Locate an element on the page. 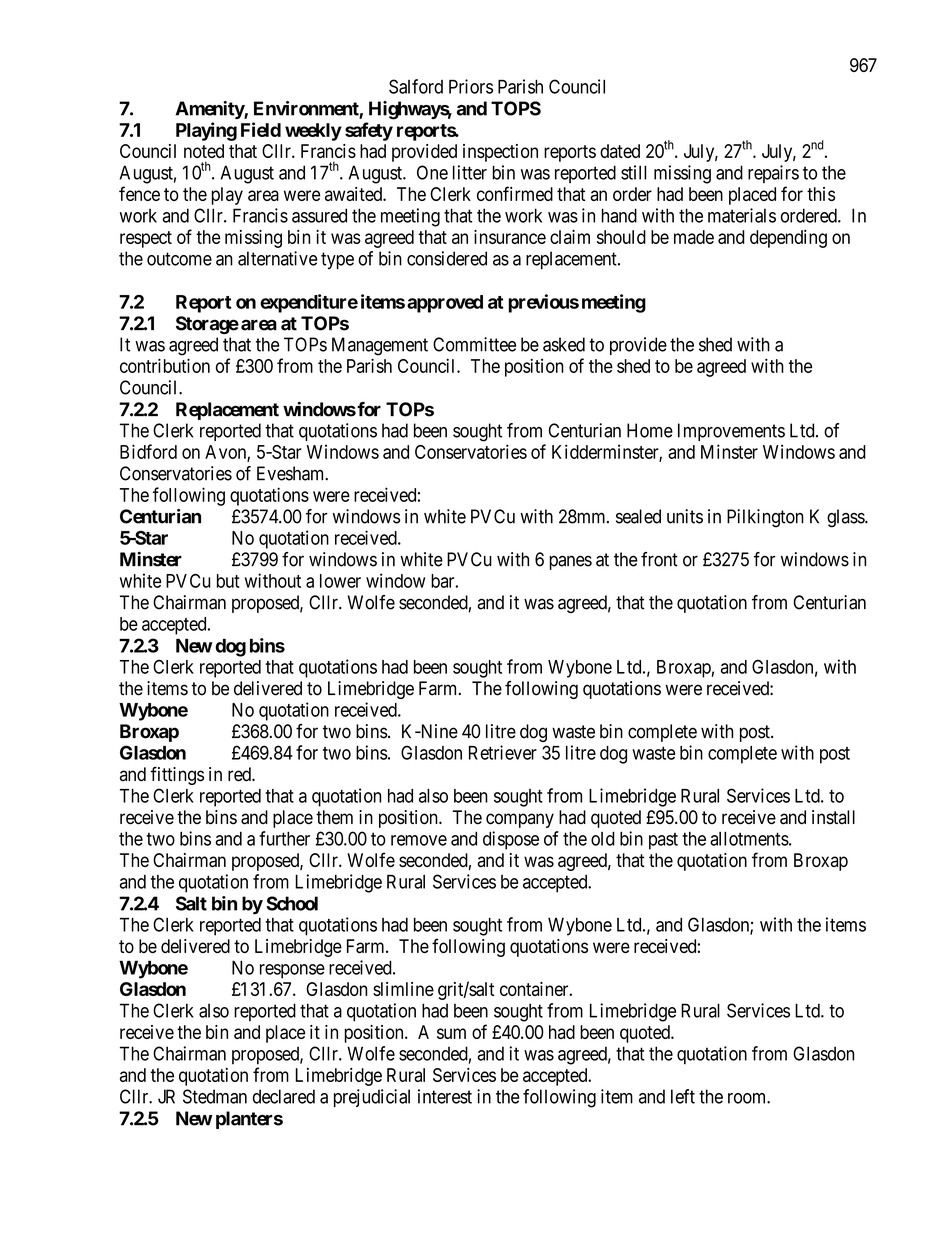 This image has width=952, height=1233. interest is located at coordinates (445, 1096).
